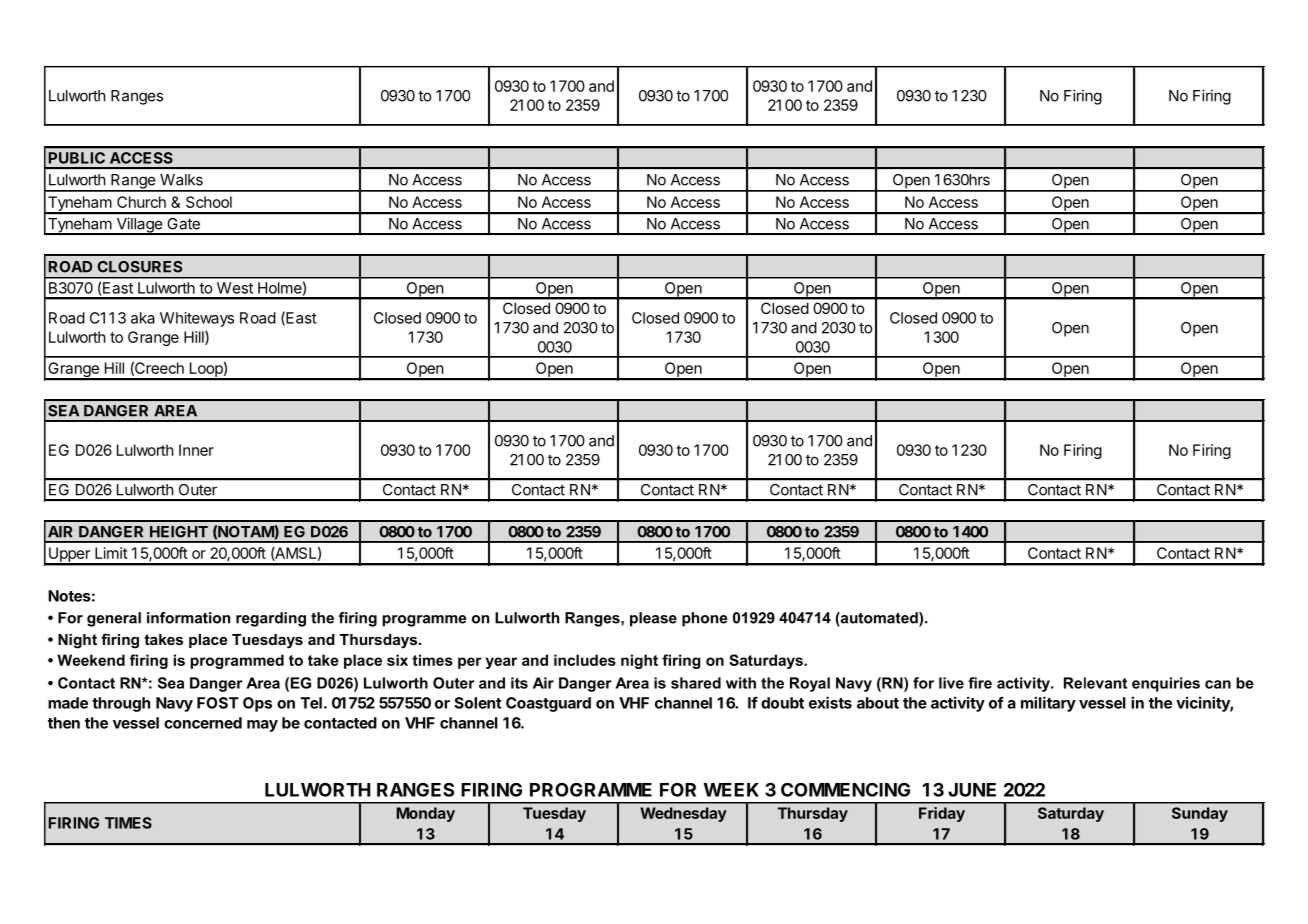 The image size is (1308, 924). What do you see at coordinates (653, 619) in the screenshot?
I see `please` at bounding box center [653, 619].
